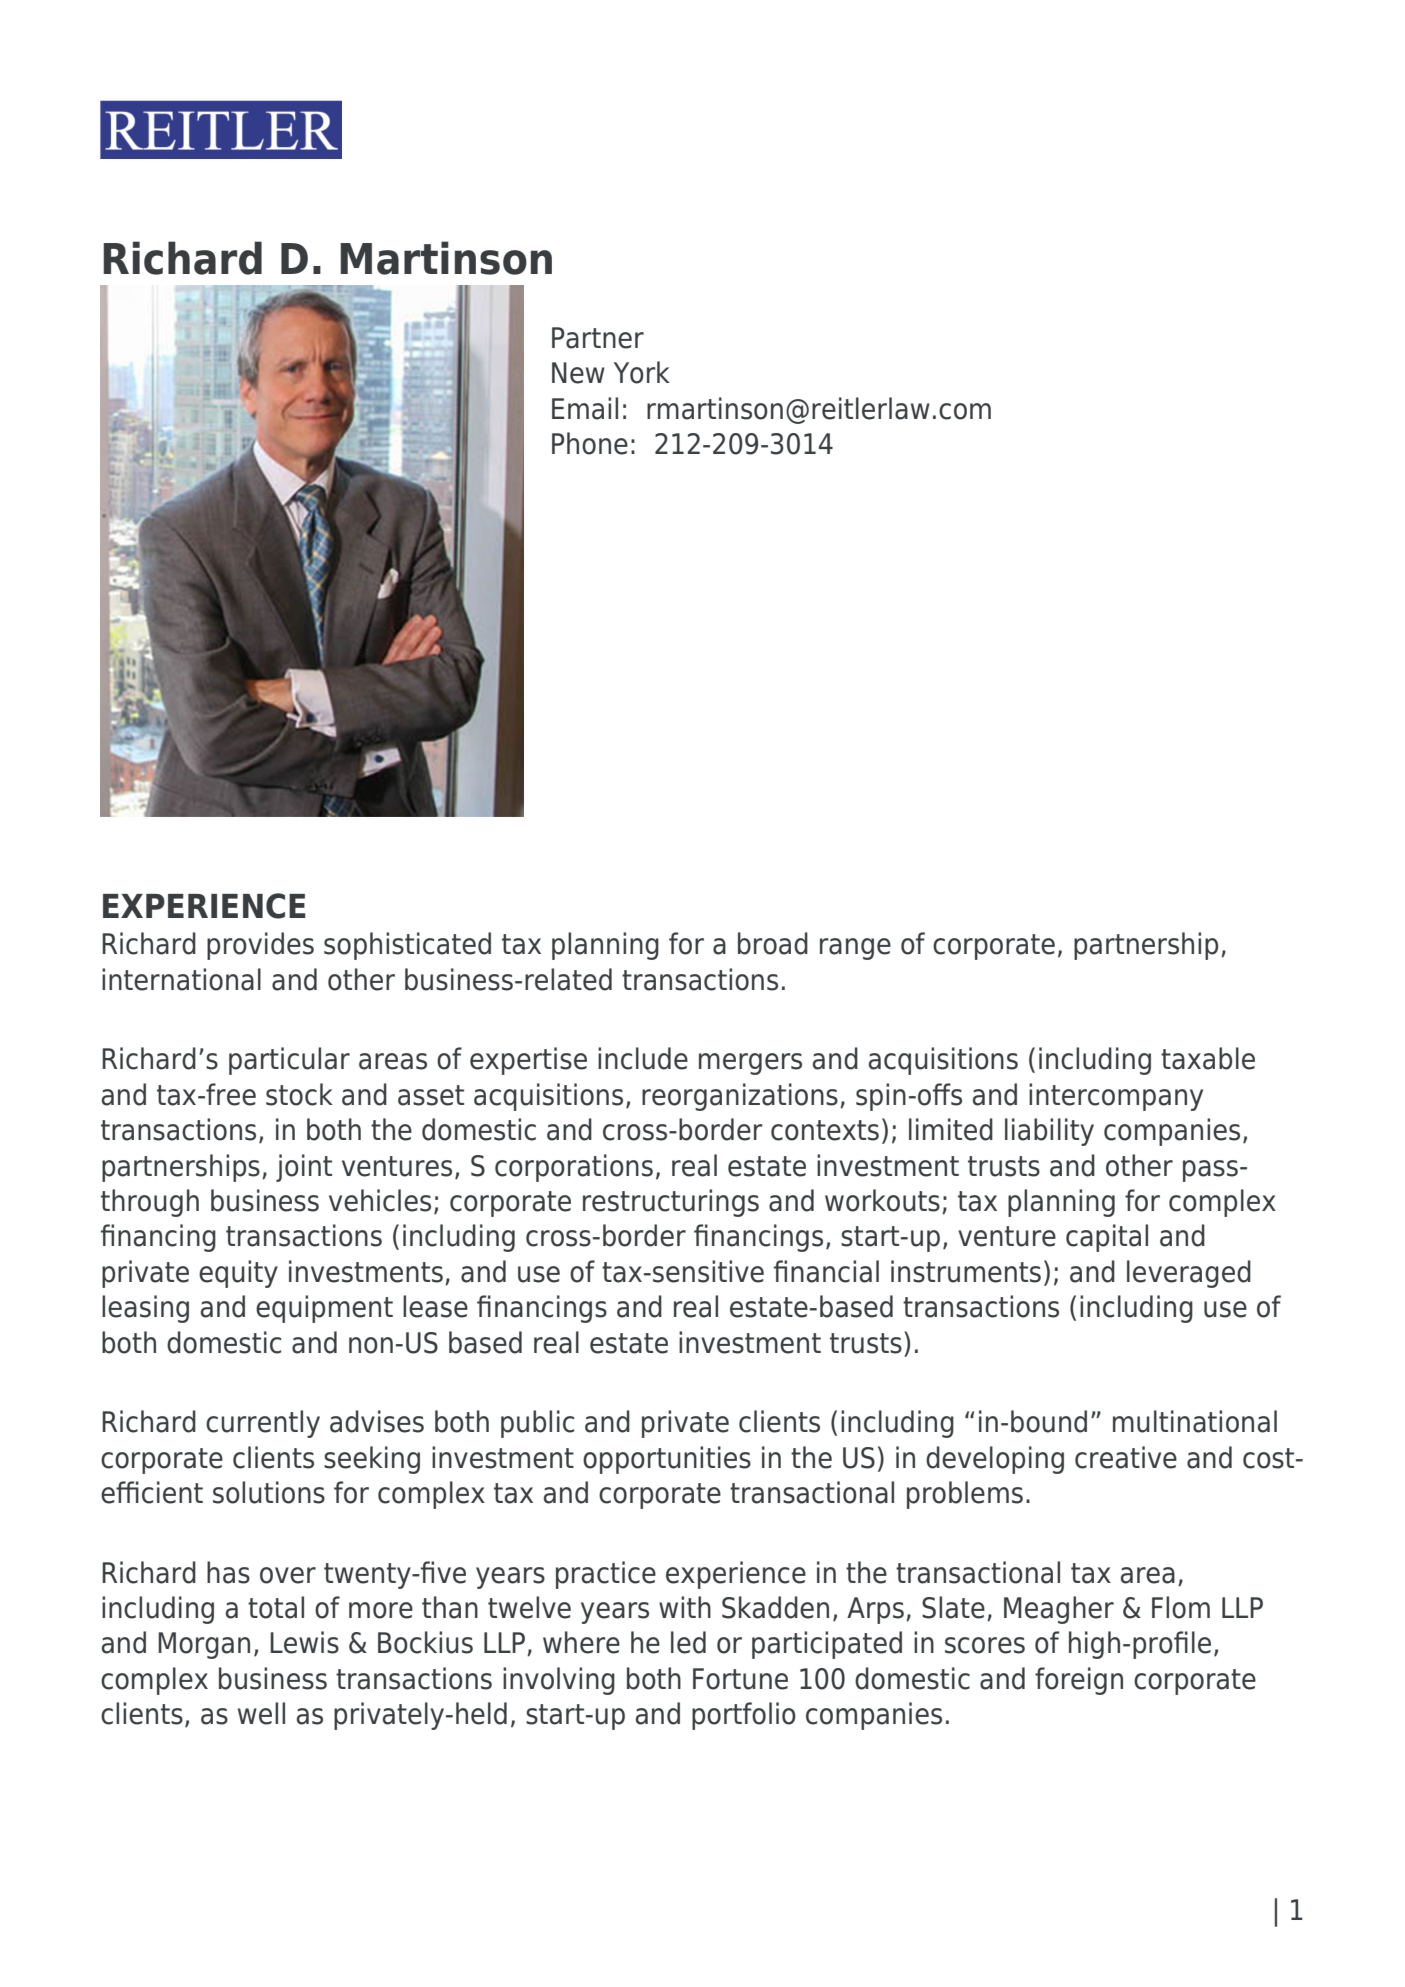  Describe the element at coordinates (578, 373) in the screenshot. I see `New` at that location.
